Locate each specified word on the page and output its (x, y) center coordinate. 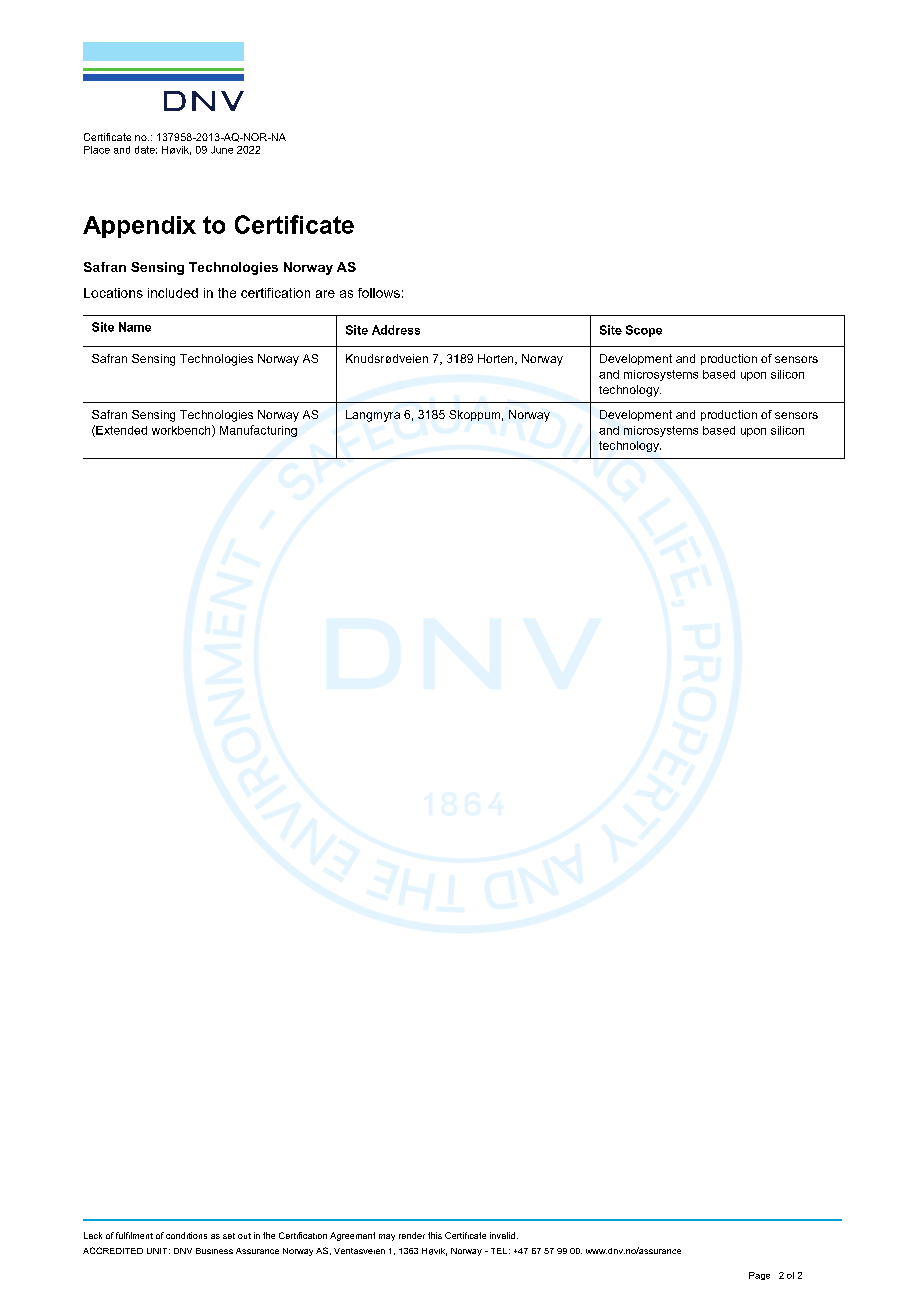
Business (214, 1251)
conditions (186, 1235)
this (435, 1235)
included (173, 293)
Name (135, 327)
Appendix (139, 227)
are (325, 294)
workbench (182, 431)
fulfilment (134, 1235)
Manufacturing (258, 431)
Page (759, 1276)
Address (396, 330)
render (412, 1235)
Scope (644, 331)
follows (379, 293)
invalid (502, 1235)
